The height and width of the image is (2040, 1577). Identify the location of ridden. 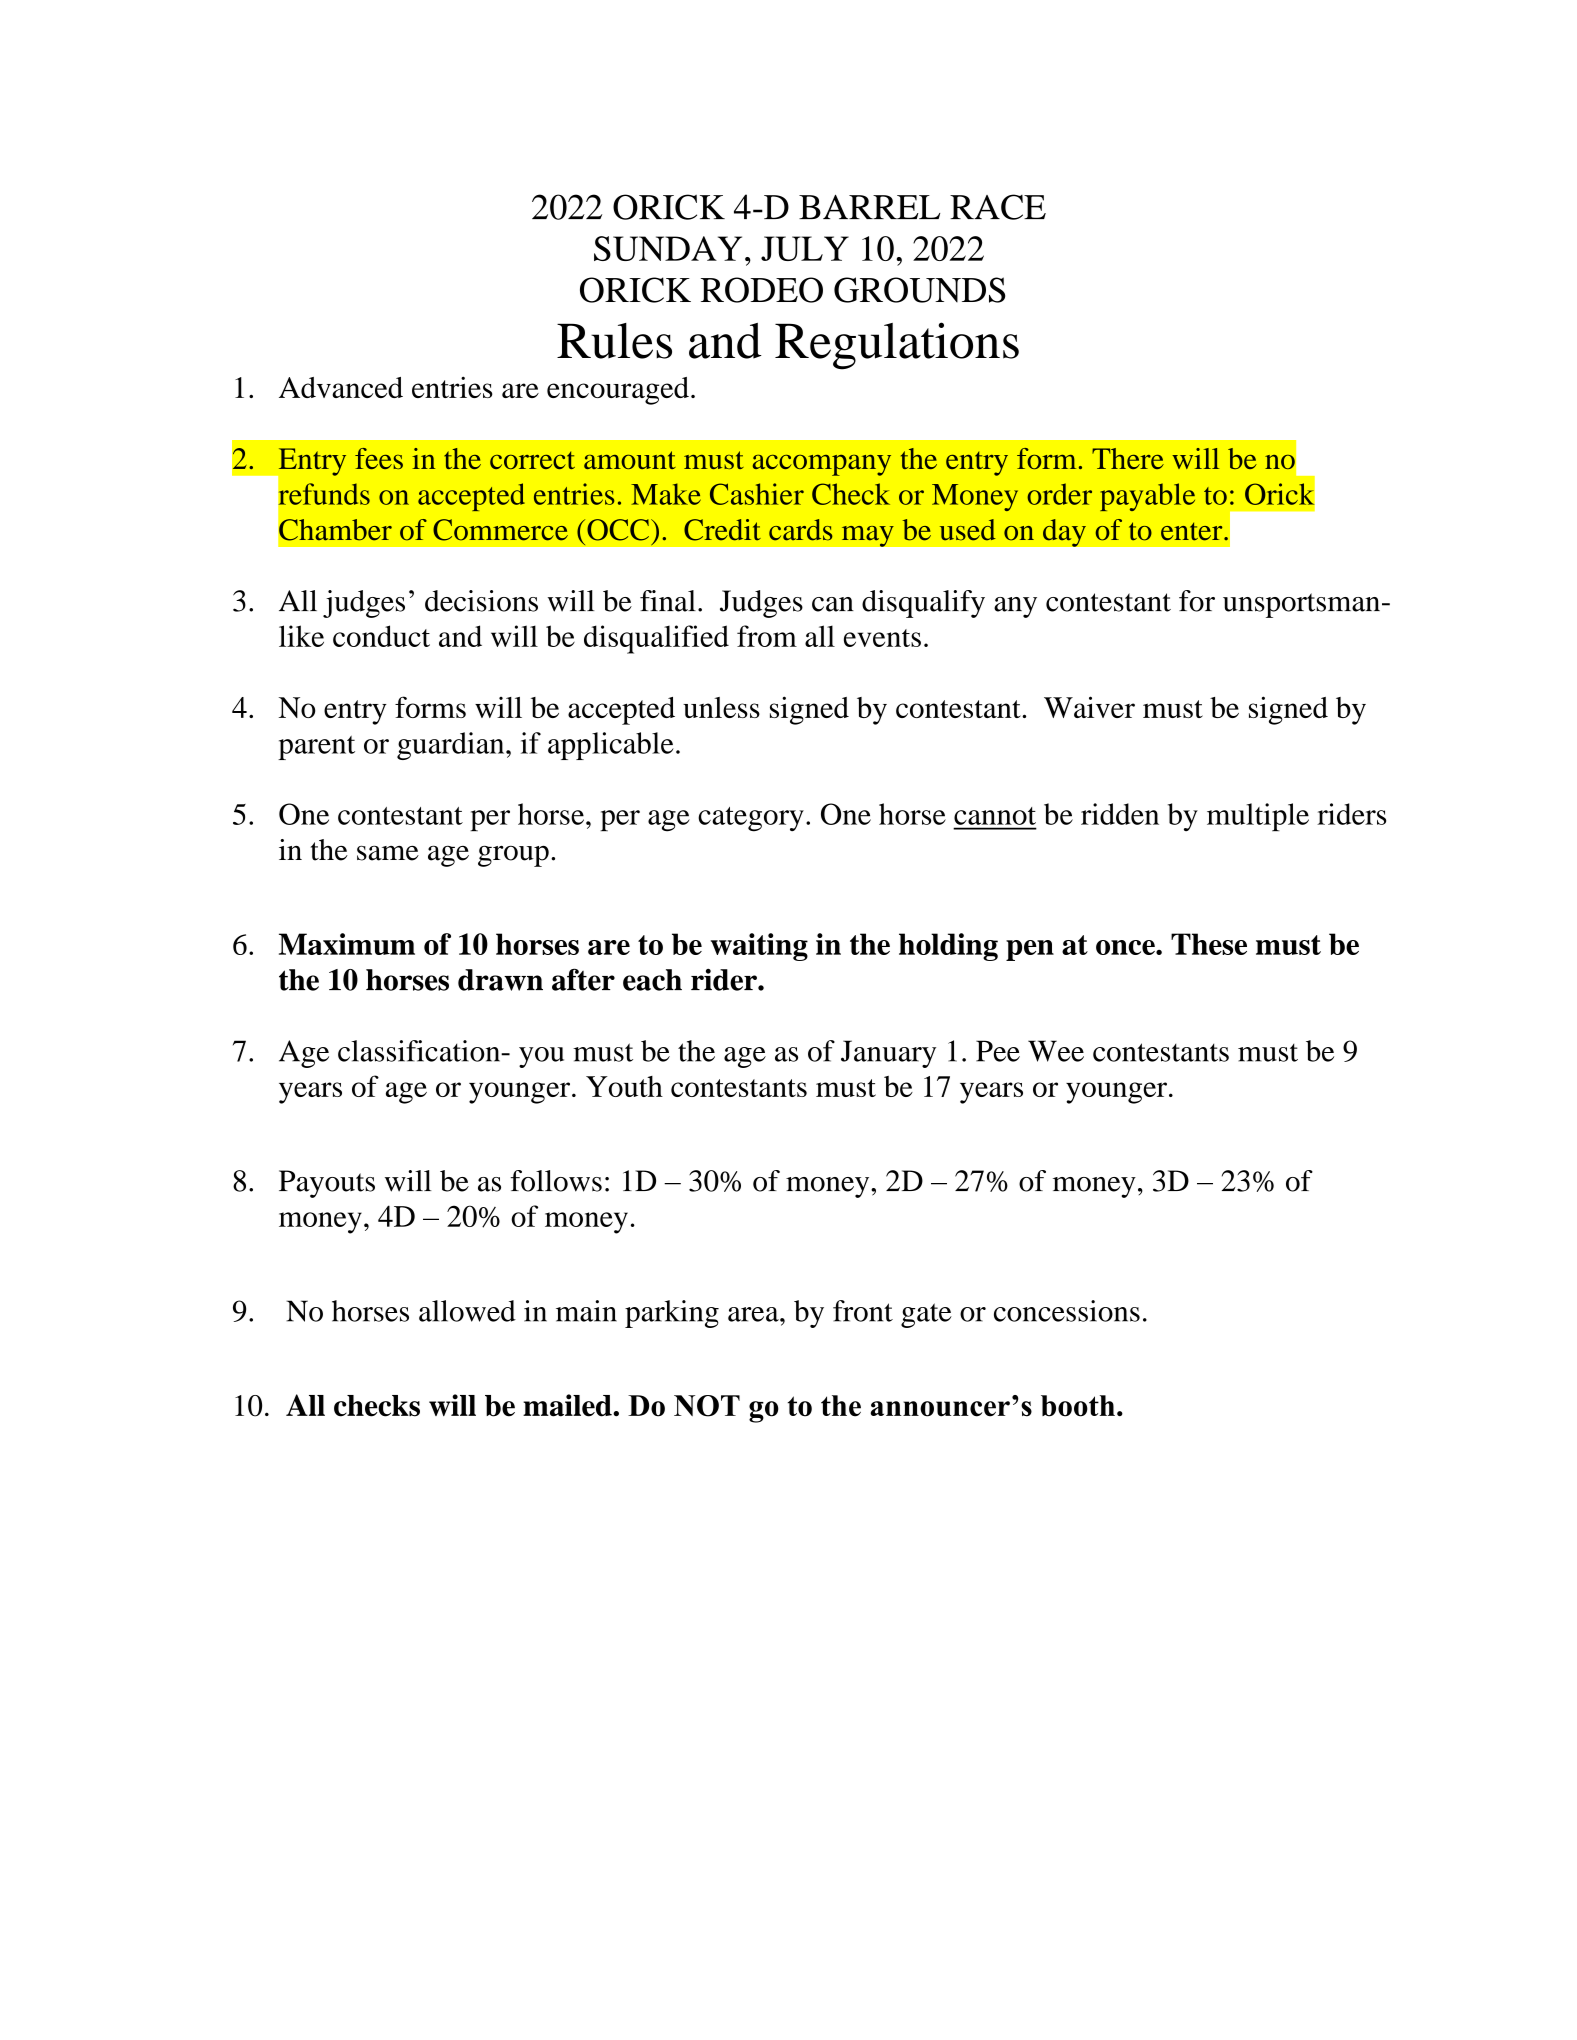
(1120, 814).
